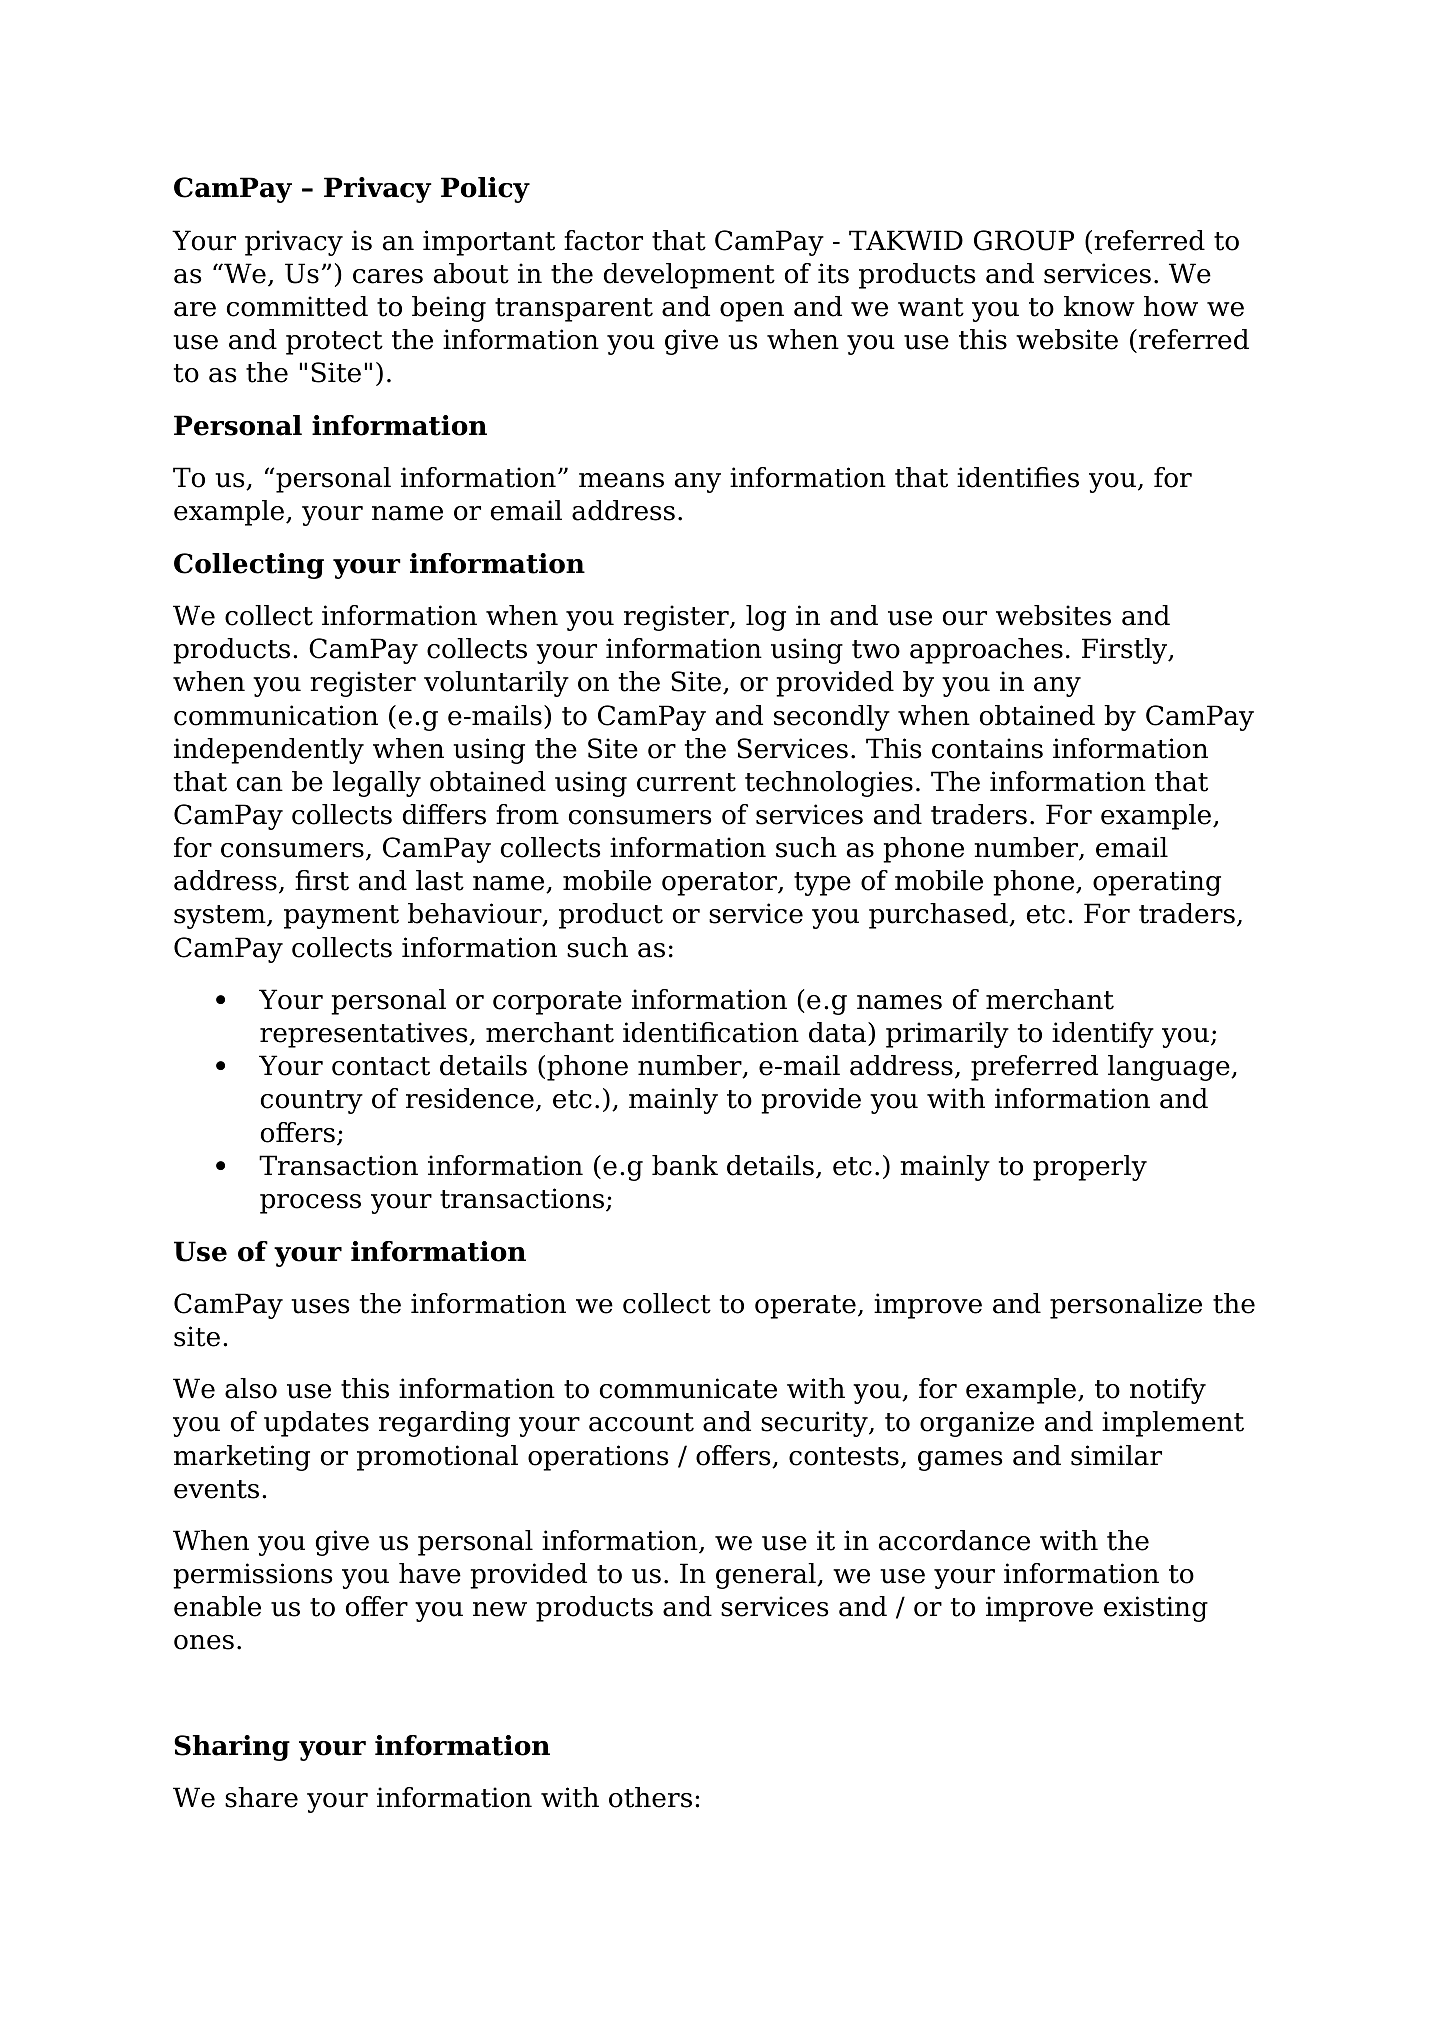 This screenshot has width=1430, height=2022. I want to click on contains, so click(987, 748).
